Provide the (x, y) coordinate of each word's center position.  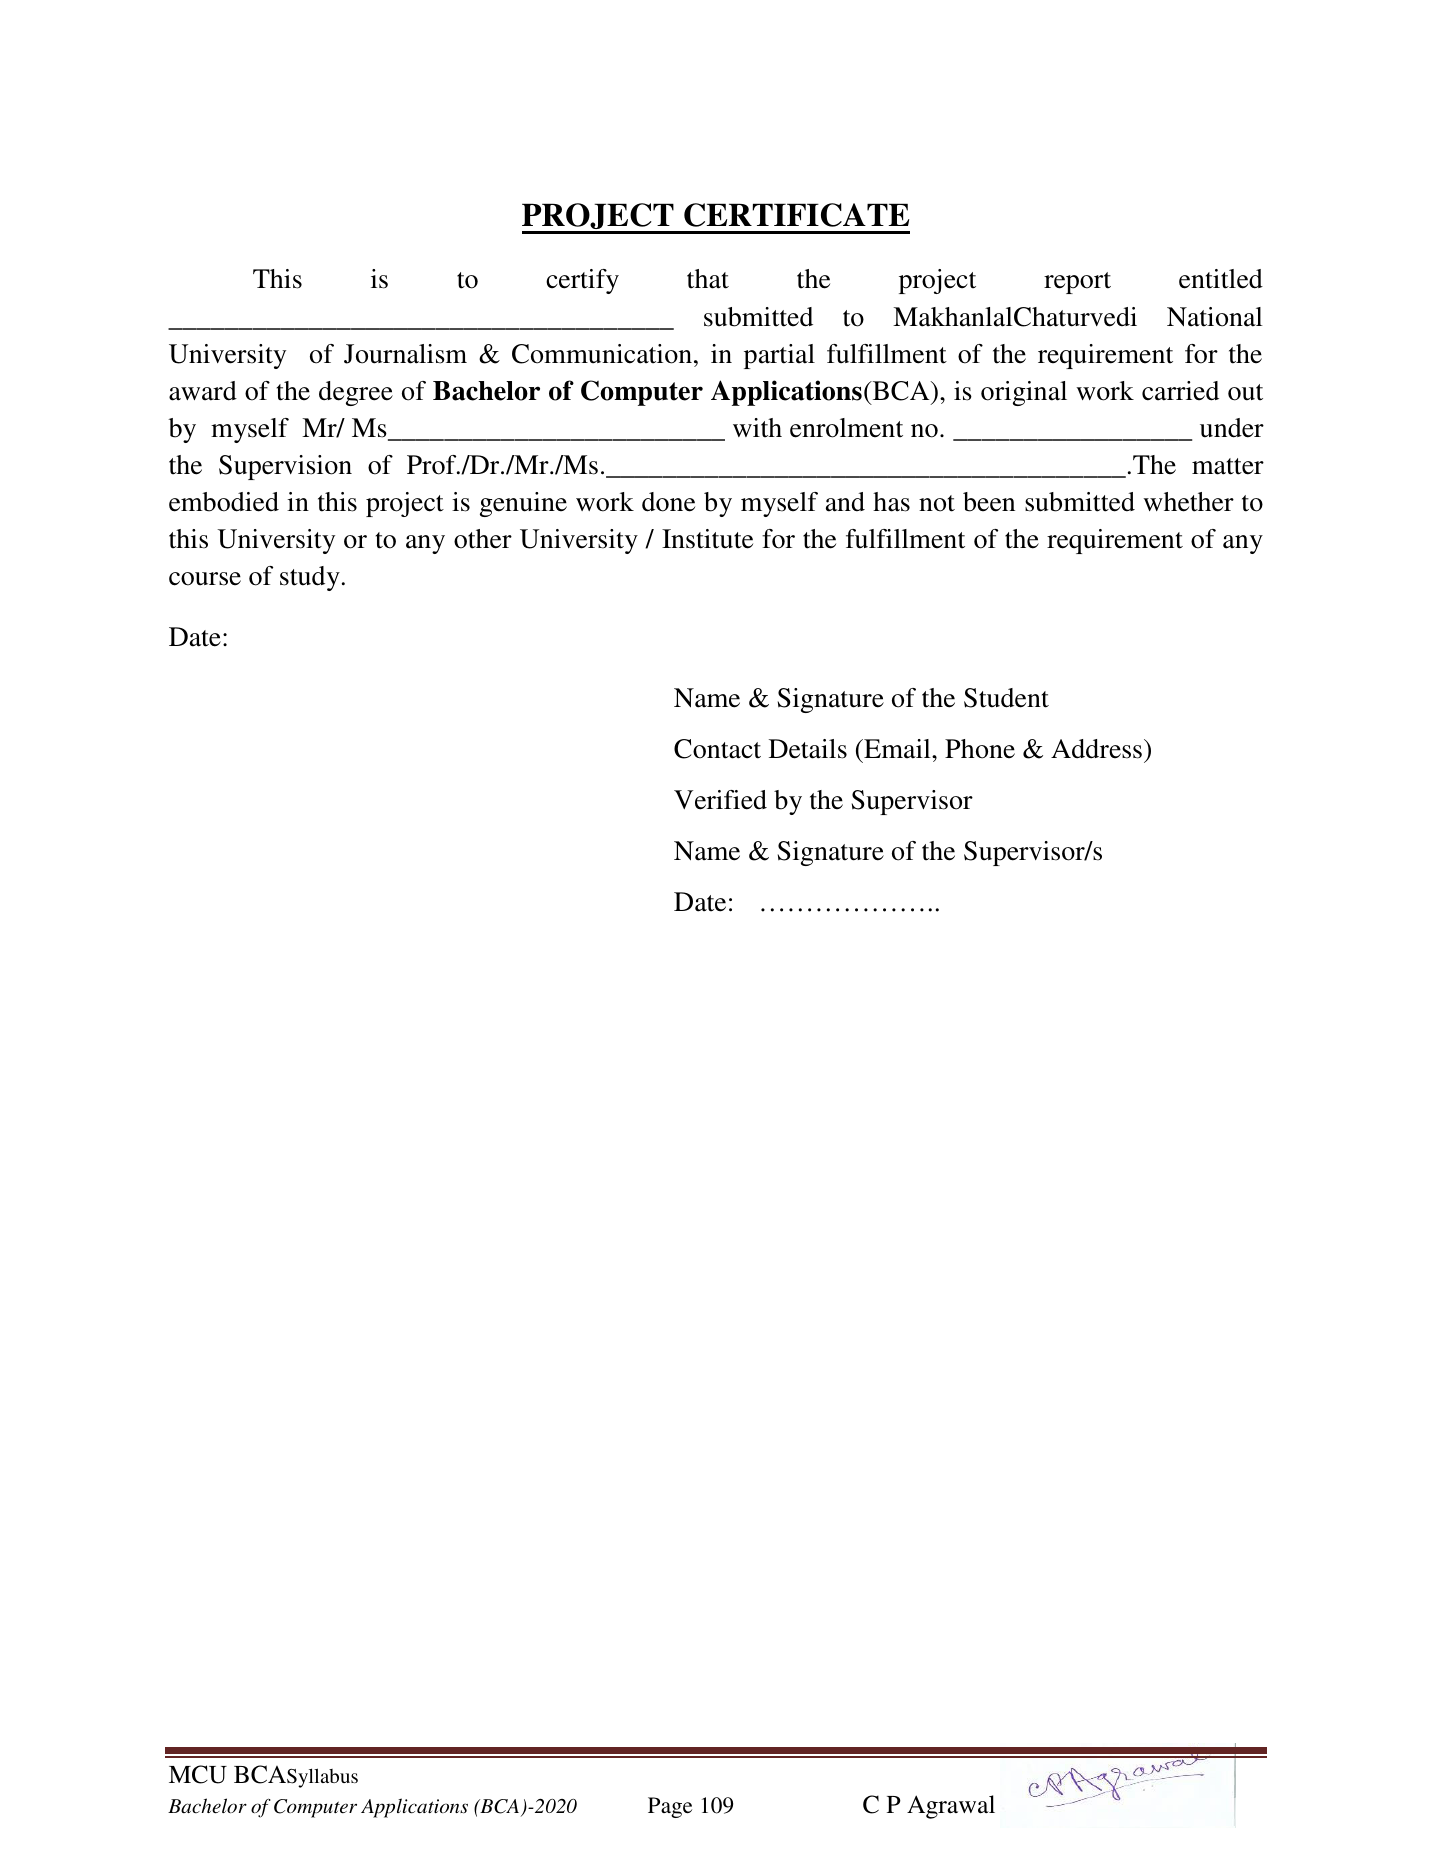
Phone (980, 749)
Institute (707, 539)
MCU (198, 1774)
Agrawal (951, 1807)
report (1077, 283)
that (708, 279)
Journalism (405, 354)
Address (1096, 749)
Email (897, 749)
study (310, 578)
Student (1006, 698)
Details (808, 749)
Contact (717, 749)
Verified (720, 800)
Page (670, 1807)
